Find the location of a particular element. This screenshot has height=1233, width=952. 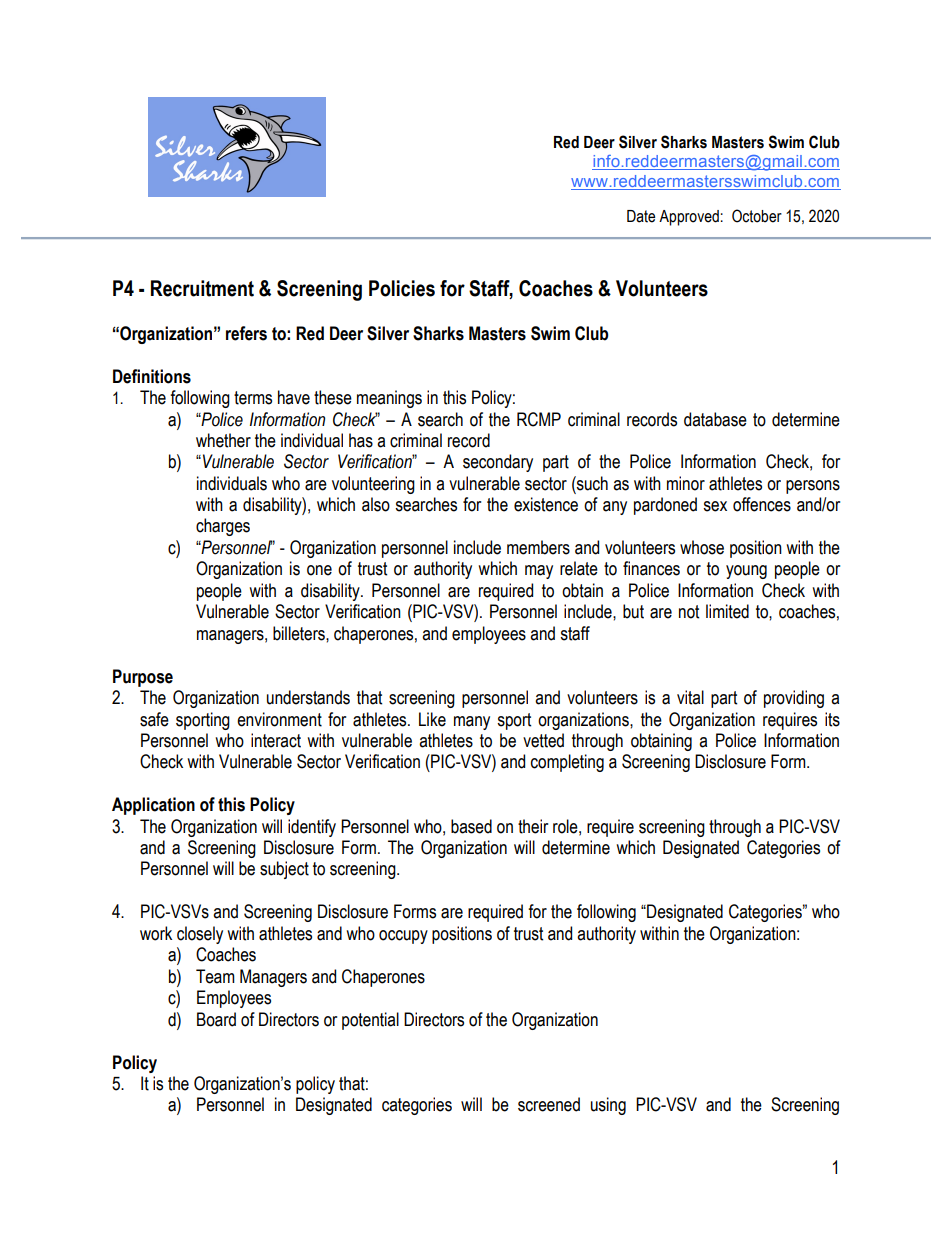

October is located at coordinates (757, 216).
